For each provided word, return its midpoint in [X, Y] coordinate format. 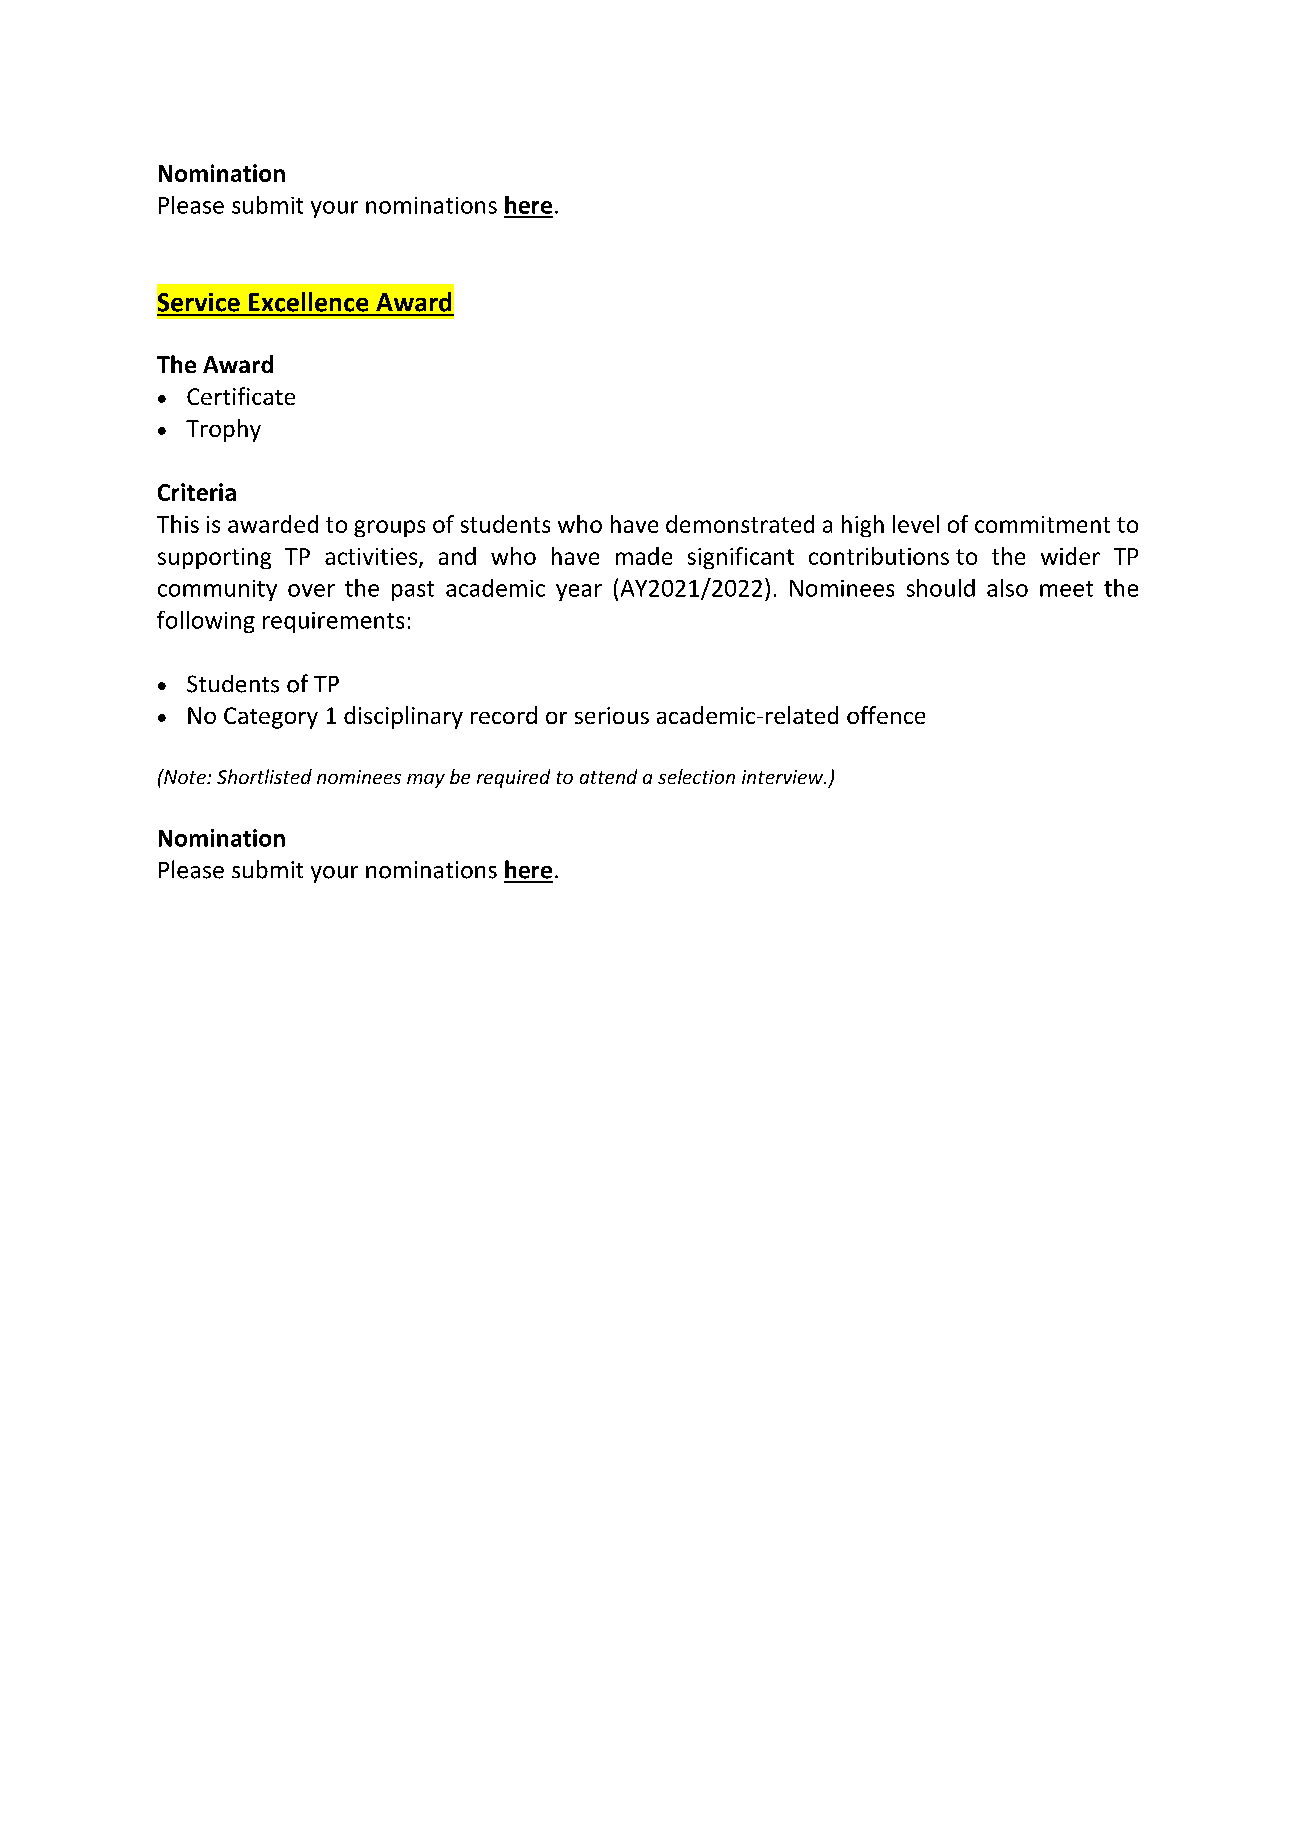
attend [608, 776]
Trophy [223, 430]
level [916, 524]
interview [784, 777]
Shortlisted [264, 776]
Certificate [241, 396]
